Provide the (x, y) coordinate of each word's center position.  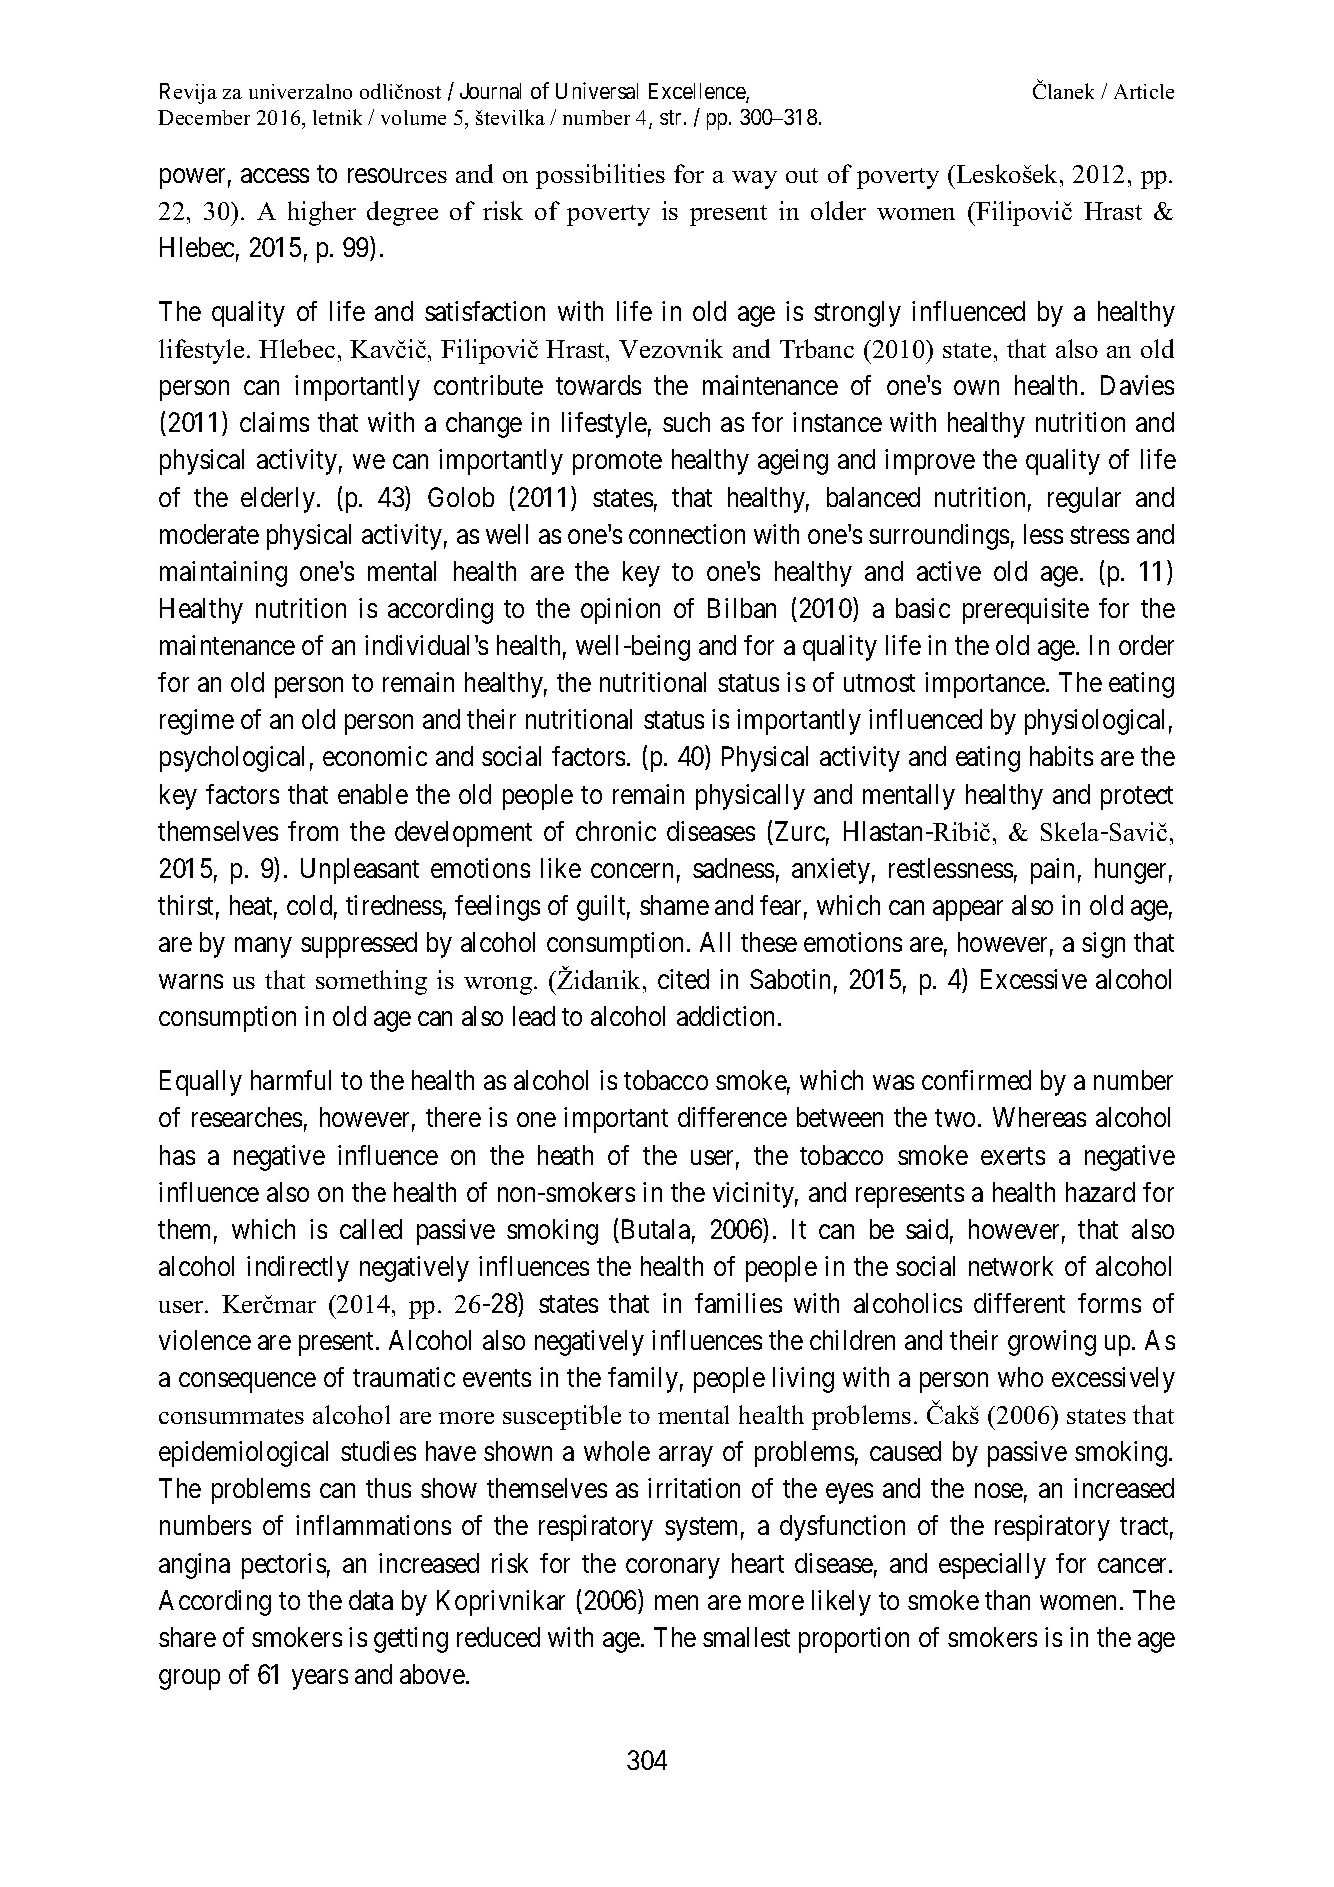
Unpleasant (360, 871)
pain (1052, 871)
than (1007, 1600)
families (738, 1303)
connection (687, 534)
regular (1084, 500)
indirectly (298, 1269)
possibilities (600, 176)
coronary (673, 1568)
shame (674, 905)
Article (1144, 91)
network (1011, 1266)
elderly (278, 500)
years (320, 1680)
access (275, 175)
